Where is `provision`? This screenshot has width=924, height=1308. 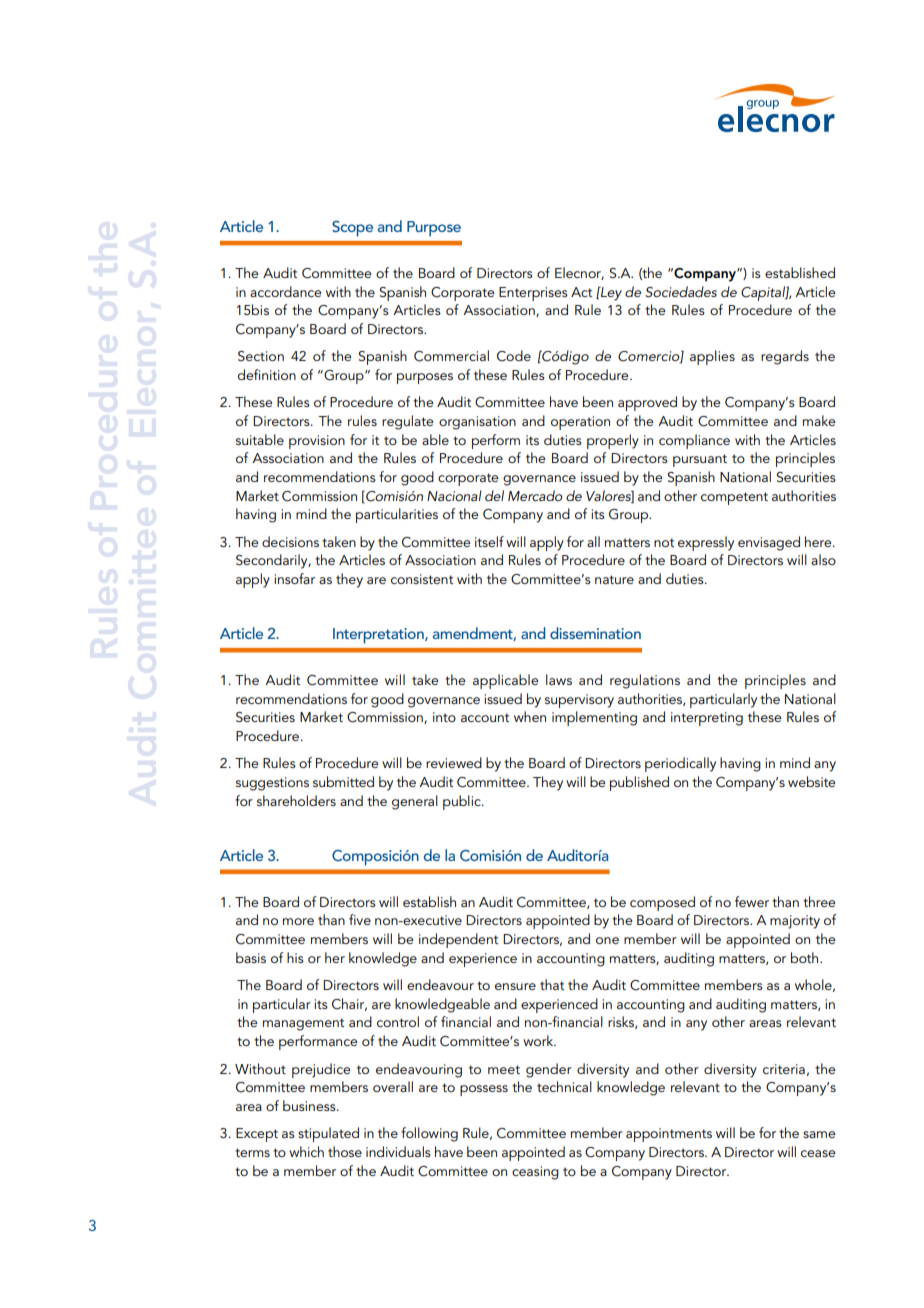
provision is located at coordinates (317, 442).
